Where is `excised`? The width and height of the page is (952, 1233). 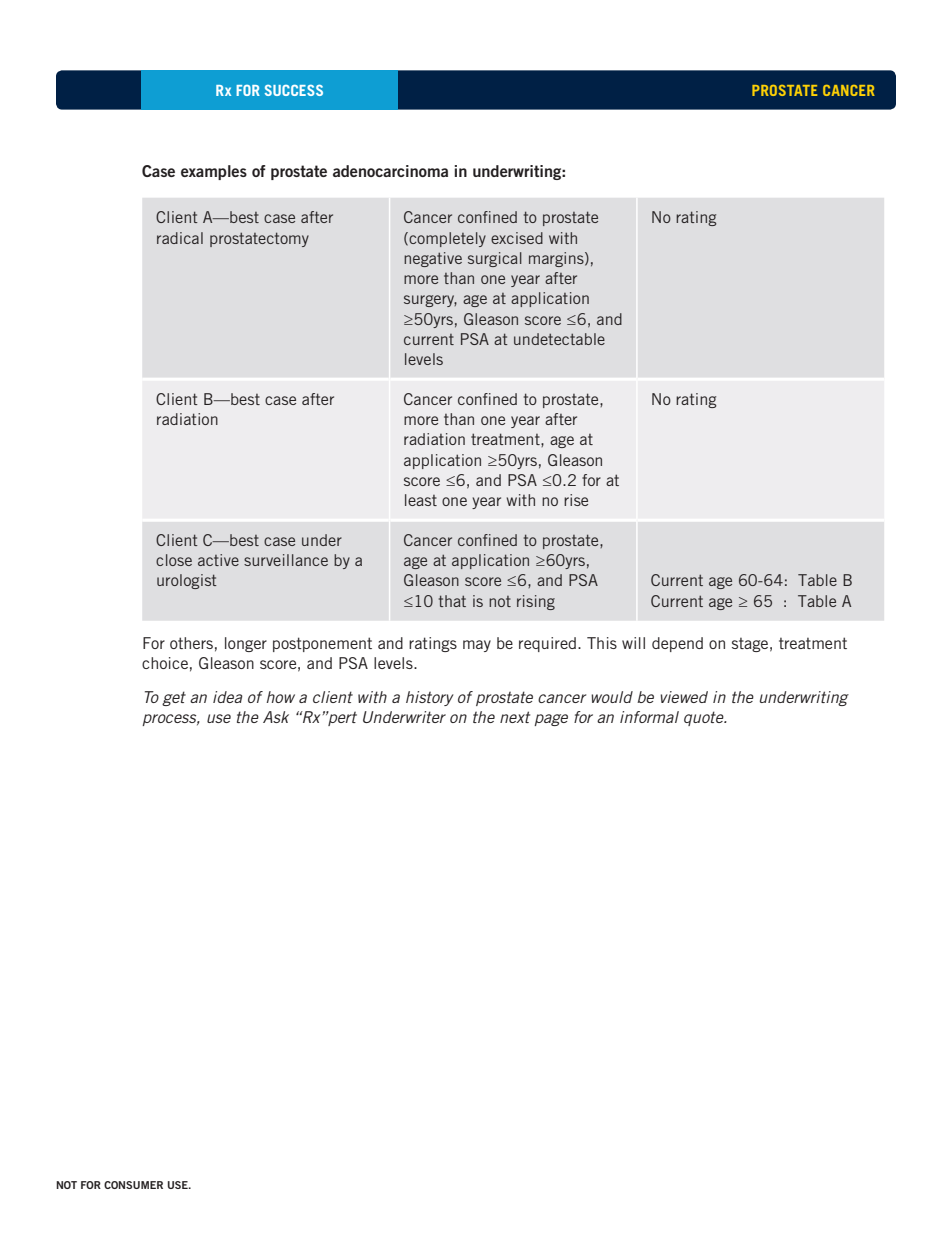 excised is located at coordinates (517, 238).
